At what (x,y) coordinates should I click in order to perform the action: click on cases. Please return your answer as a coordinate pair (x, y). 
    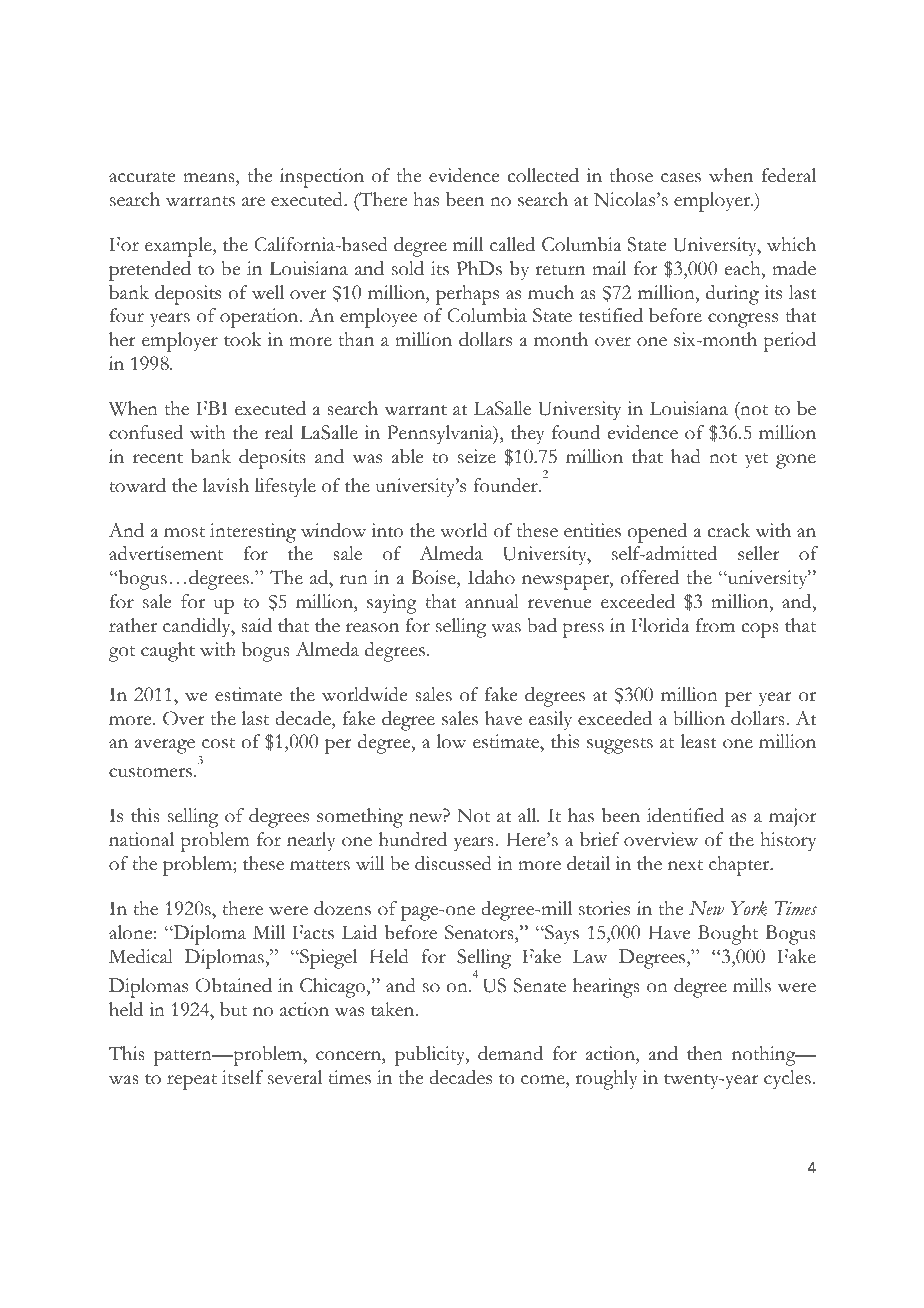
    Looking at the image, I should click on (681, 178).
